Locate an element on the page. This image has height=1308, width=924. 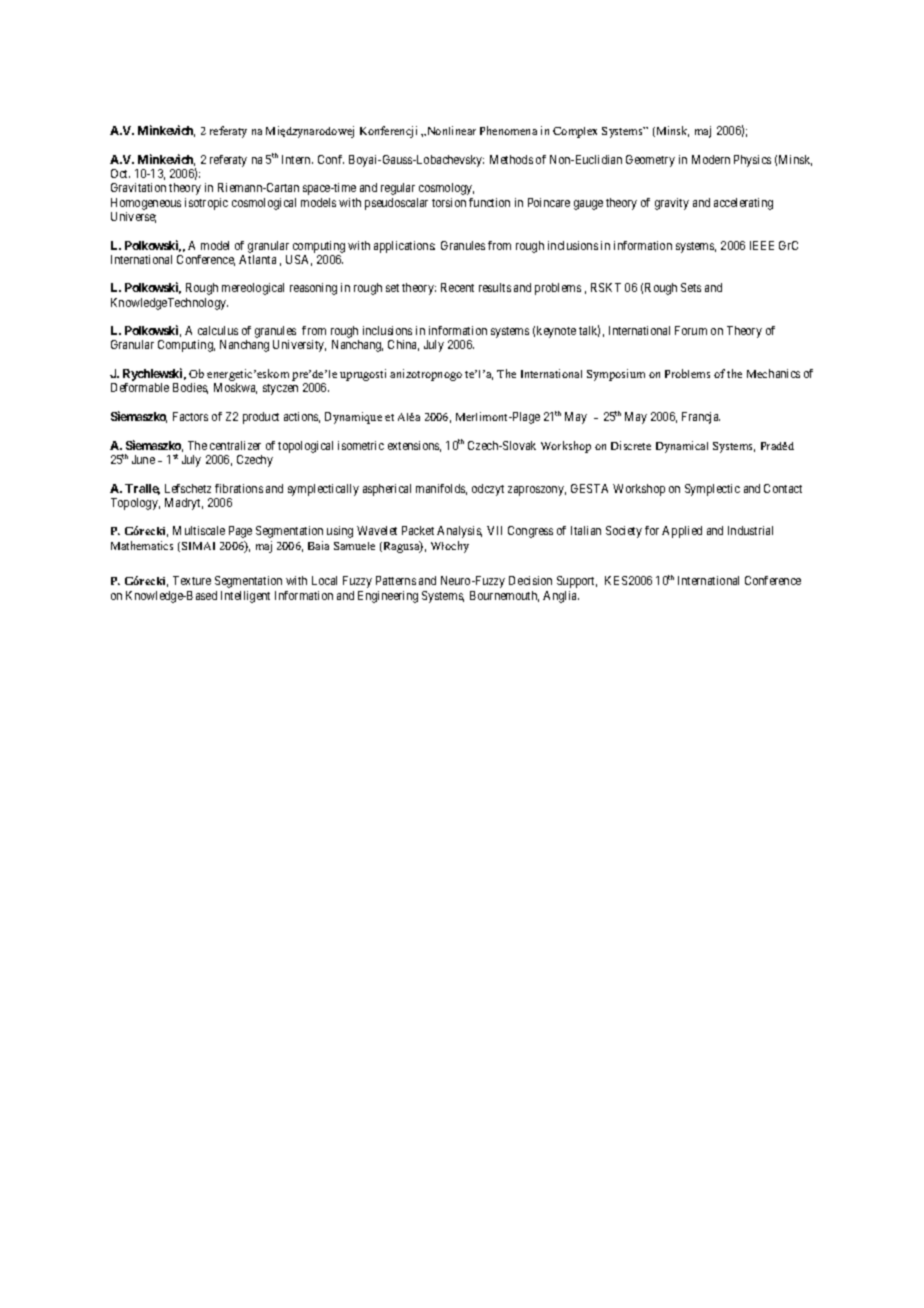
Mechanics is located at coordinates (773, 373).
